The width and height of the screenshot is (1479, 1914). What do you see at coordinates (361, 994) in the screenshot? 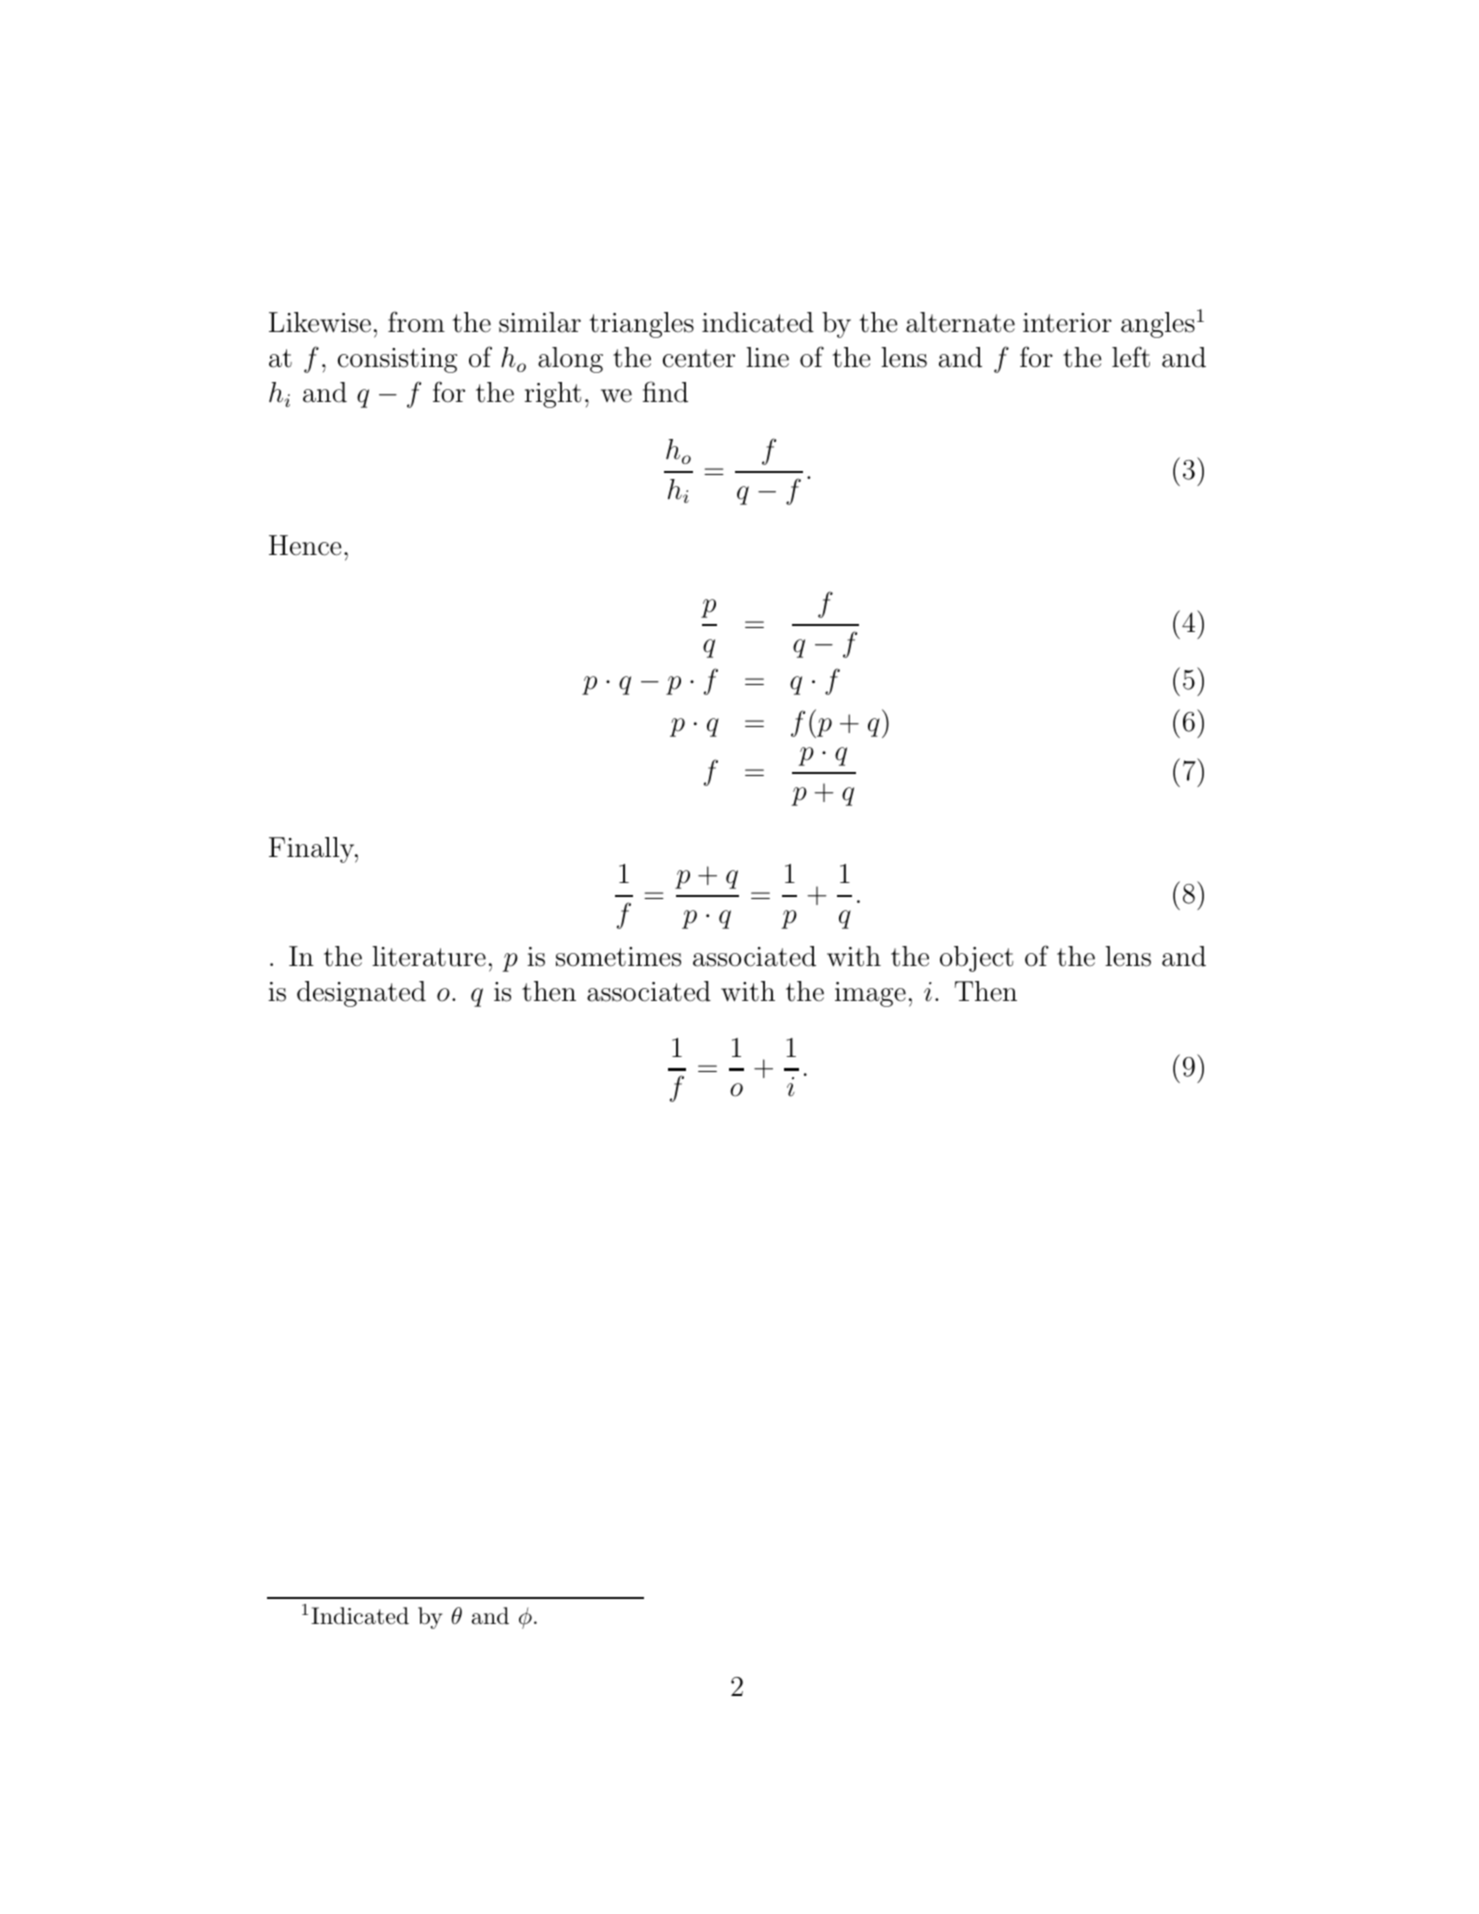
I see `designated` at bounding box center [361, 994].
